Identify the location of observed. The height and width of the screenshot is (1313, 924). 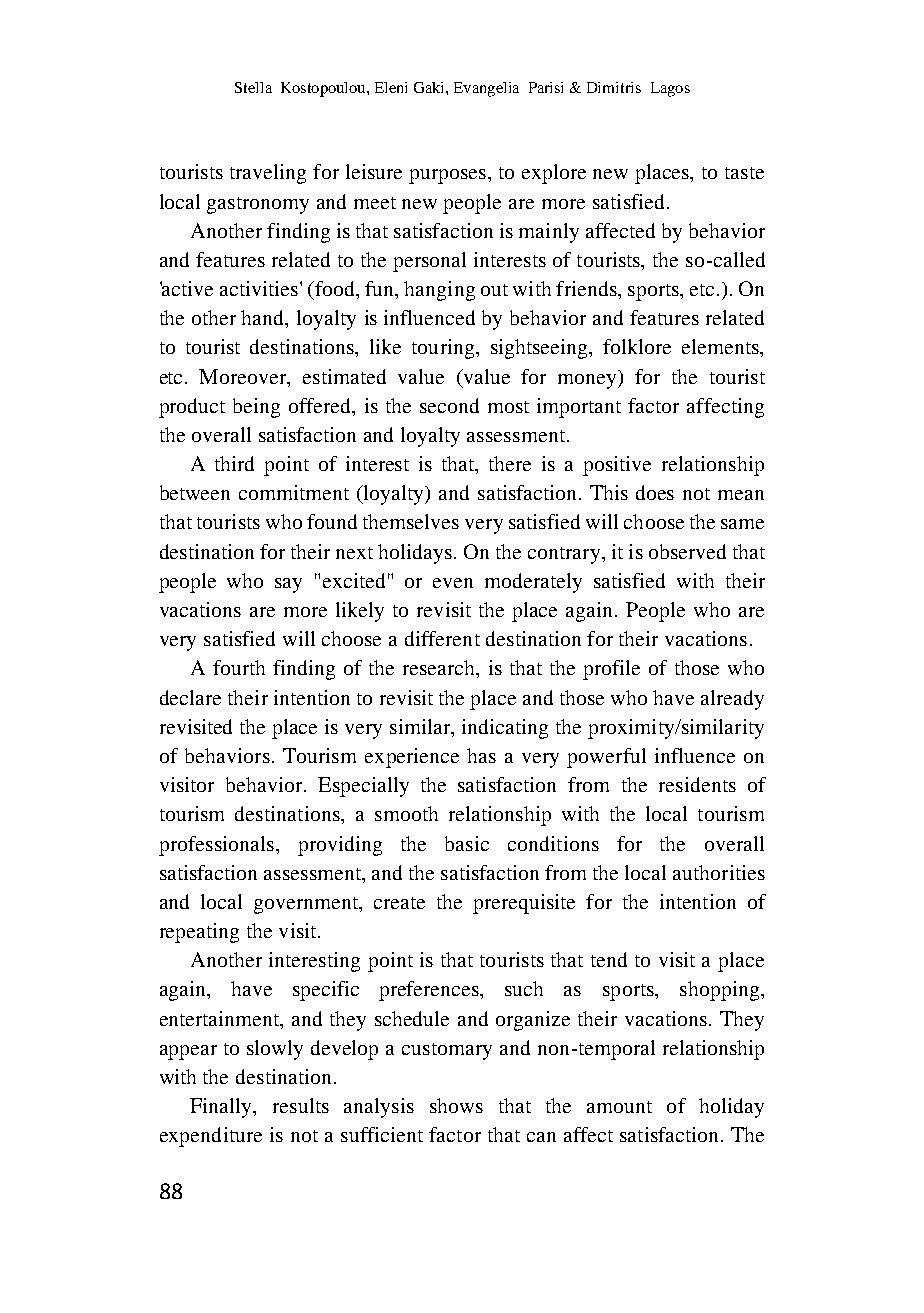
(687, 551).
